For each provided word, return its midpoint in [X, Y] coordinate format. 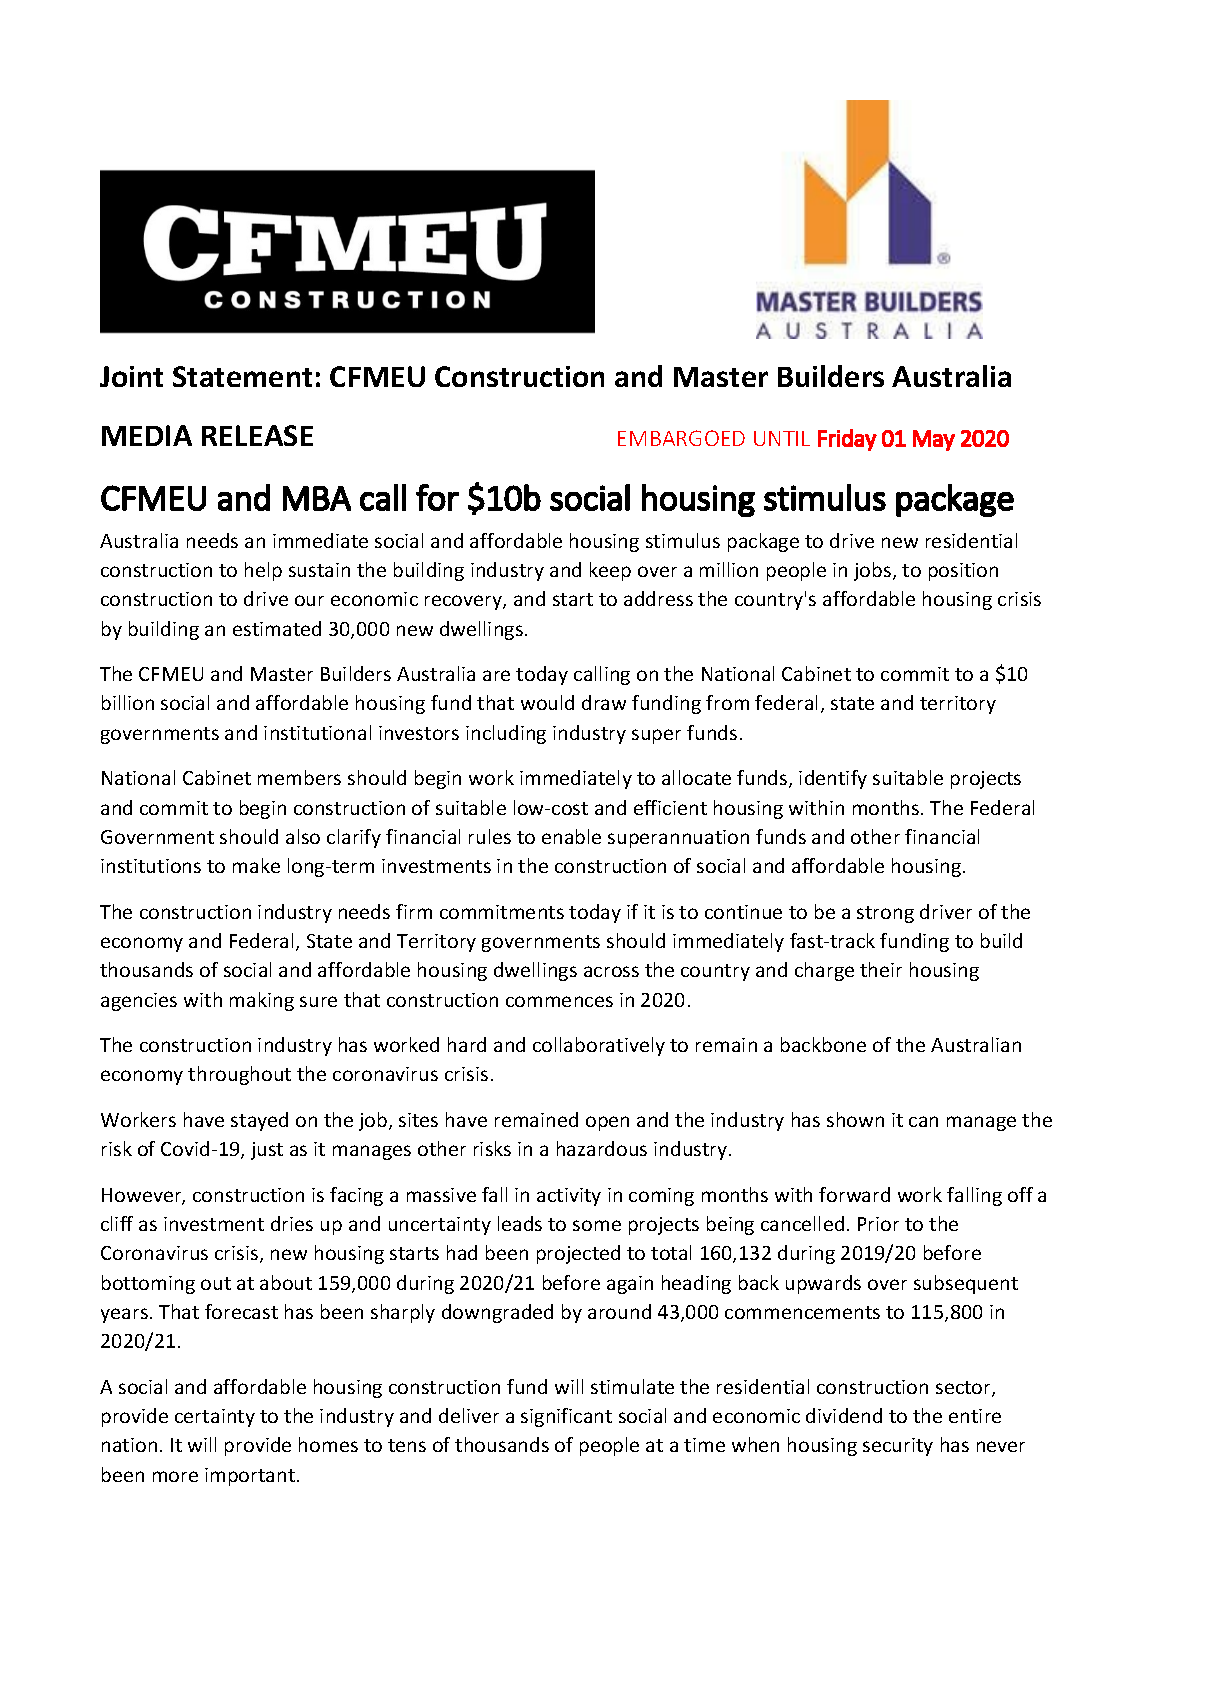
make [256, 865]
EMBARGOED [681, 438]
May [934, 440]
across [611, 971]
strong [885, 914]
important [250, 1477]
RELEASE [257, 435]
